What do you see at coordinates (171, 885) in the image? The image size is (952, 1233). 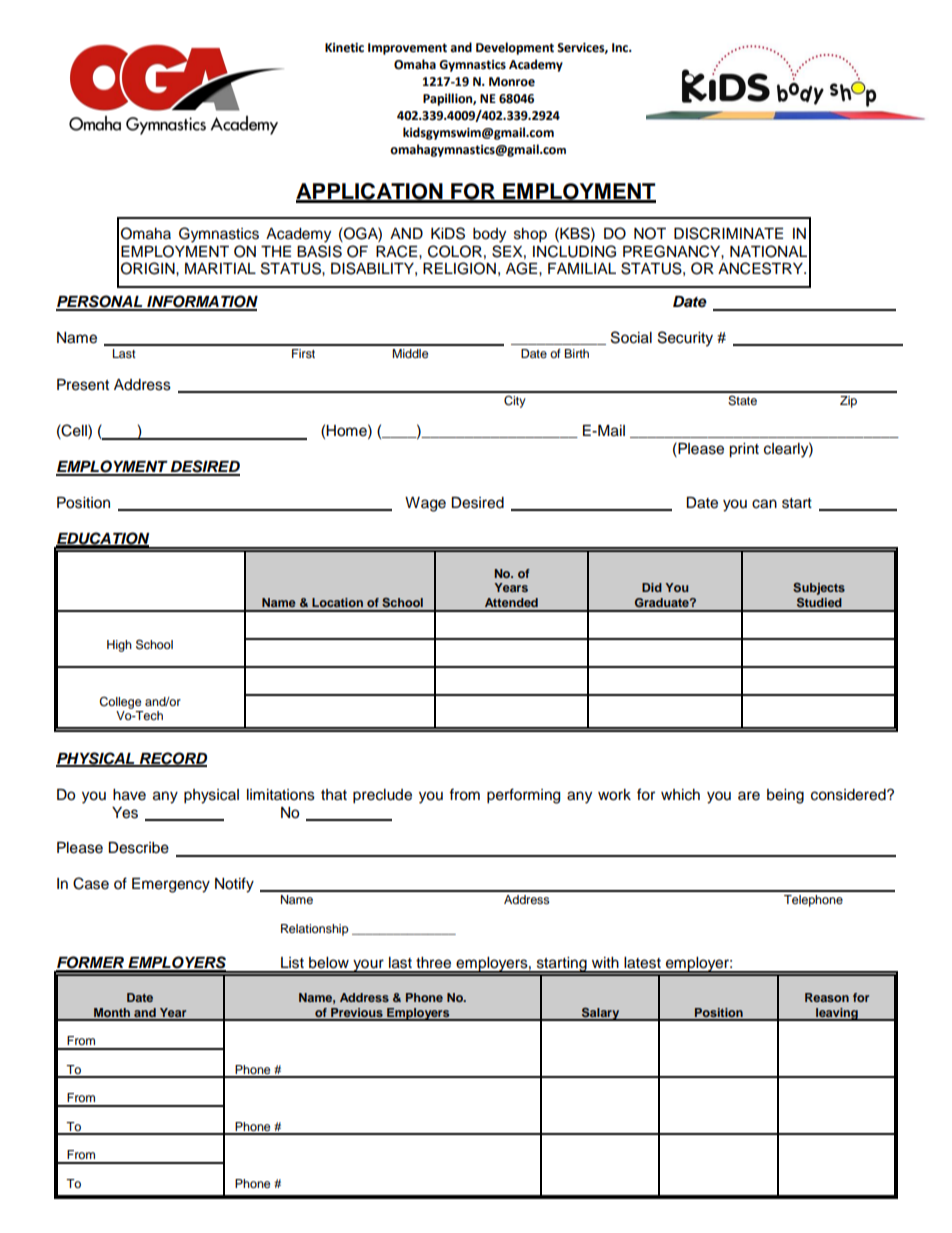 I see `Emergency` at bounding box center [171, 885].
